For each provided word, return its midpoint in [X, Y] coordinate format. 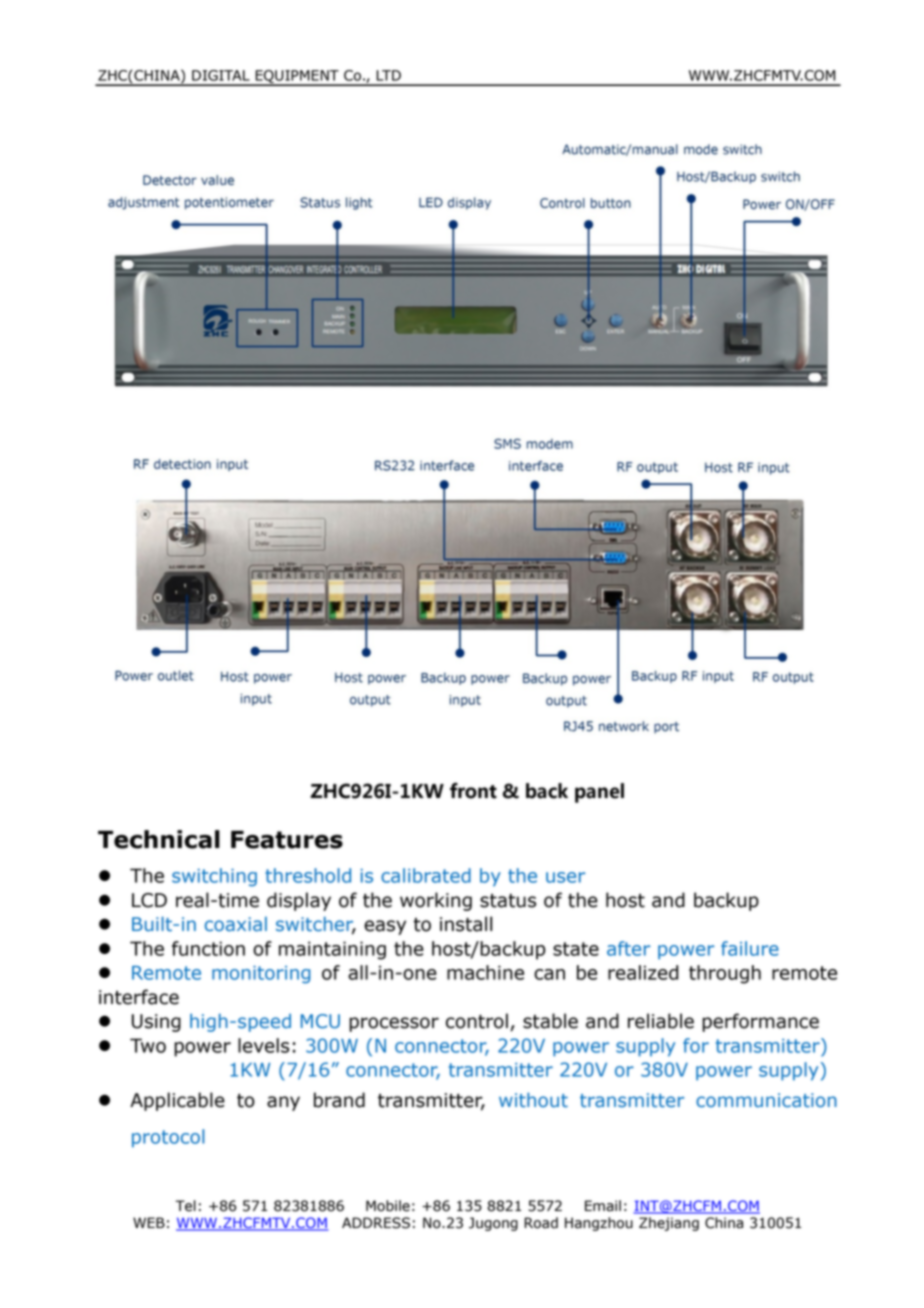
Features [287, 840]
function [208, 948]
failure [750, 948]
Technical [159, 839]
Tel [186, 1206]
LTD [388, 75]
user [565, 877]
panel [599, 793]
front [473, 791]
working [436, 901]
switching [214, 877]
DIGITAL [221, 75]
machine [485, 972]
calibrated [426, 875]
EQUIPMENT [297, 77]
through [725, 974]
